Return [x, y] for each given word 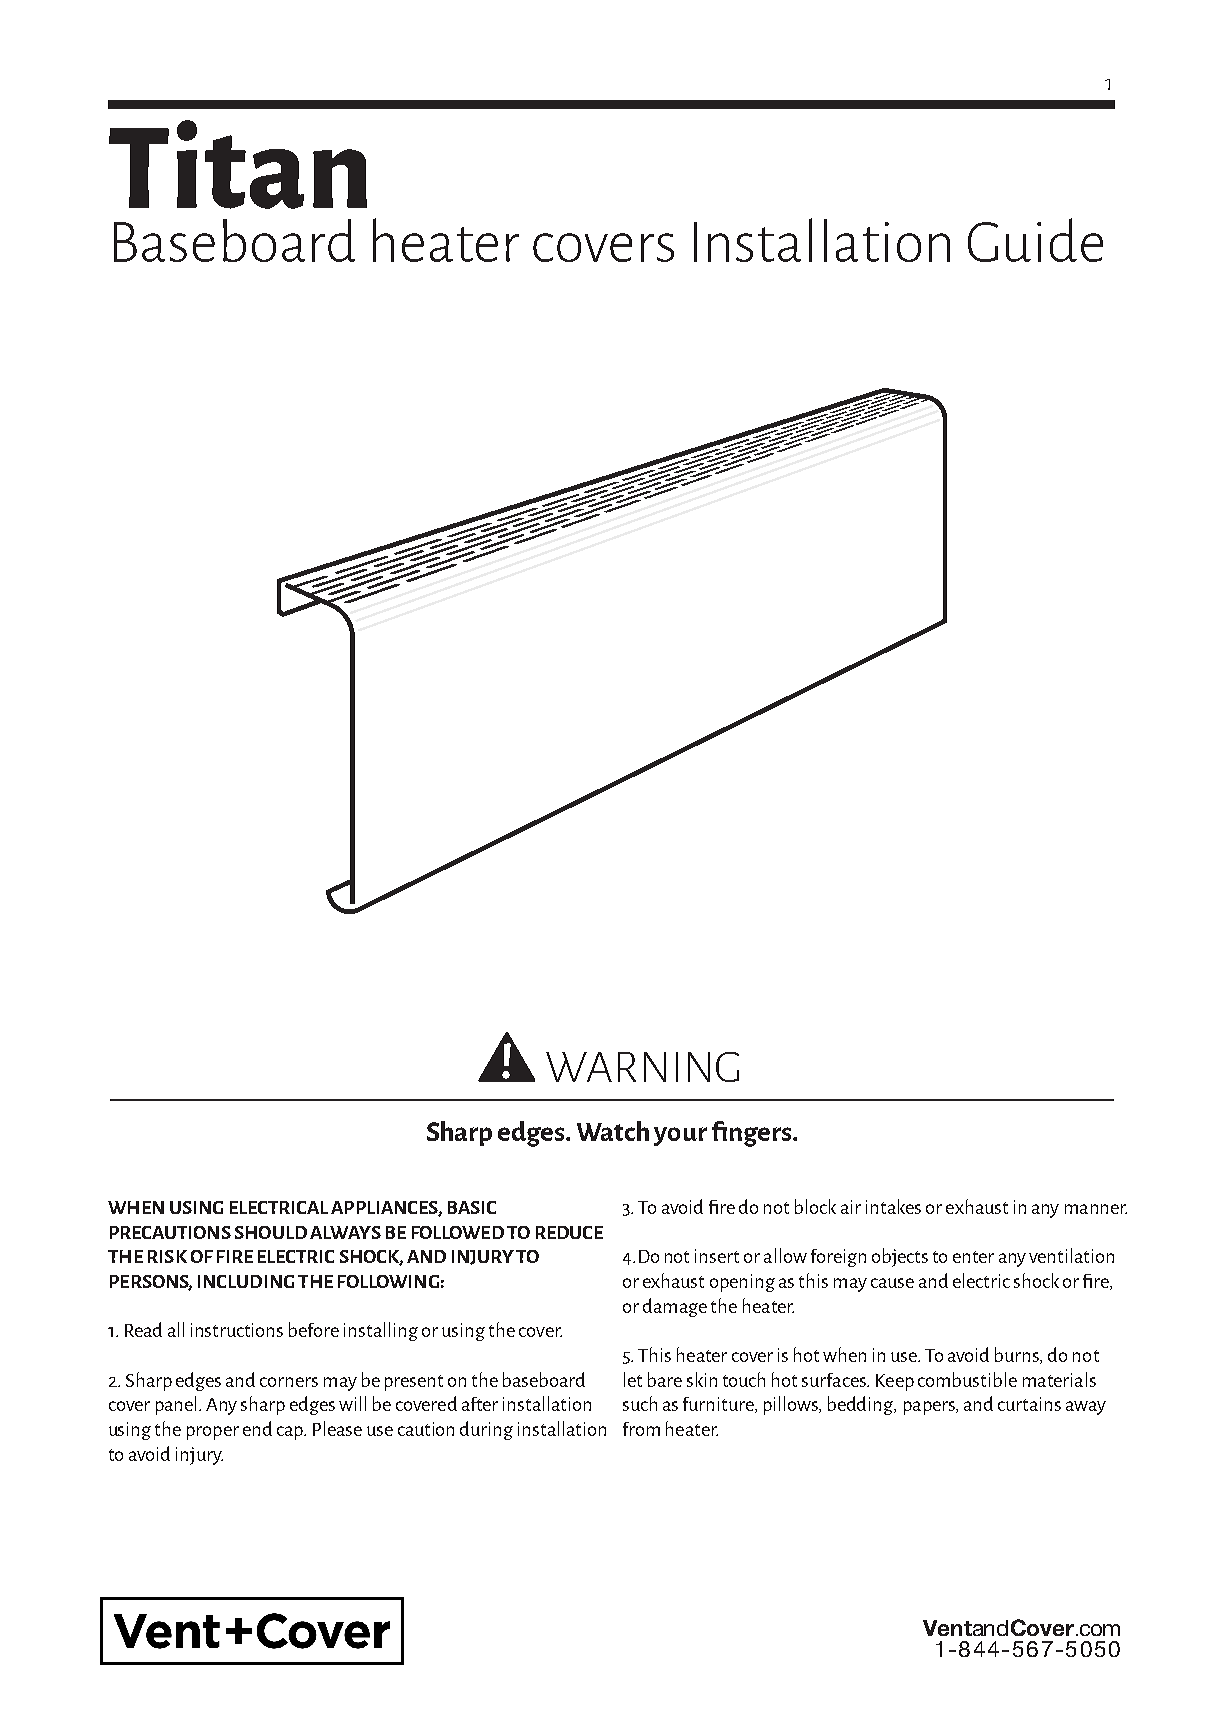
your [680, 1136]
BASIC [472, 1207]
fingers [753, 1134]
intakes [893, 1206]
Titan [238, 164]
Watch [613, 1131]
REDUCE [569, 1232]
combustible [967, 1379]
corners [289, 1382]
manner [1096, 1209]
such [640, 1403]
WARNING [642, 1067]
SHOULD [271, 1232]
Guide [1035, 240]
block [815, 1206]
